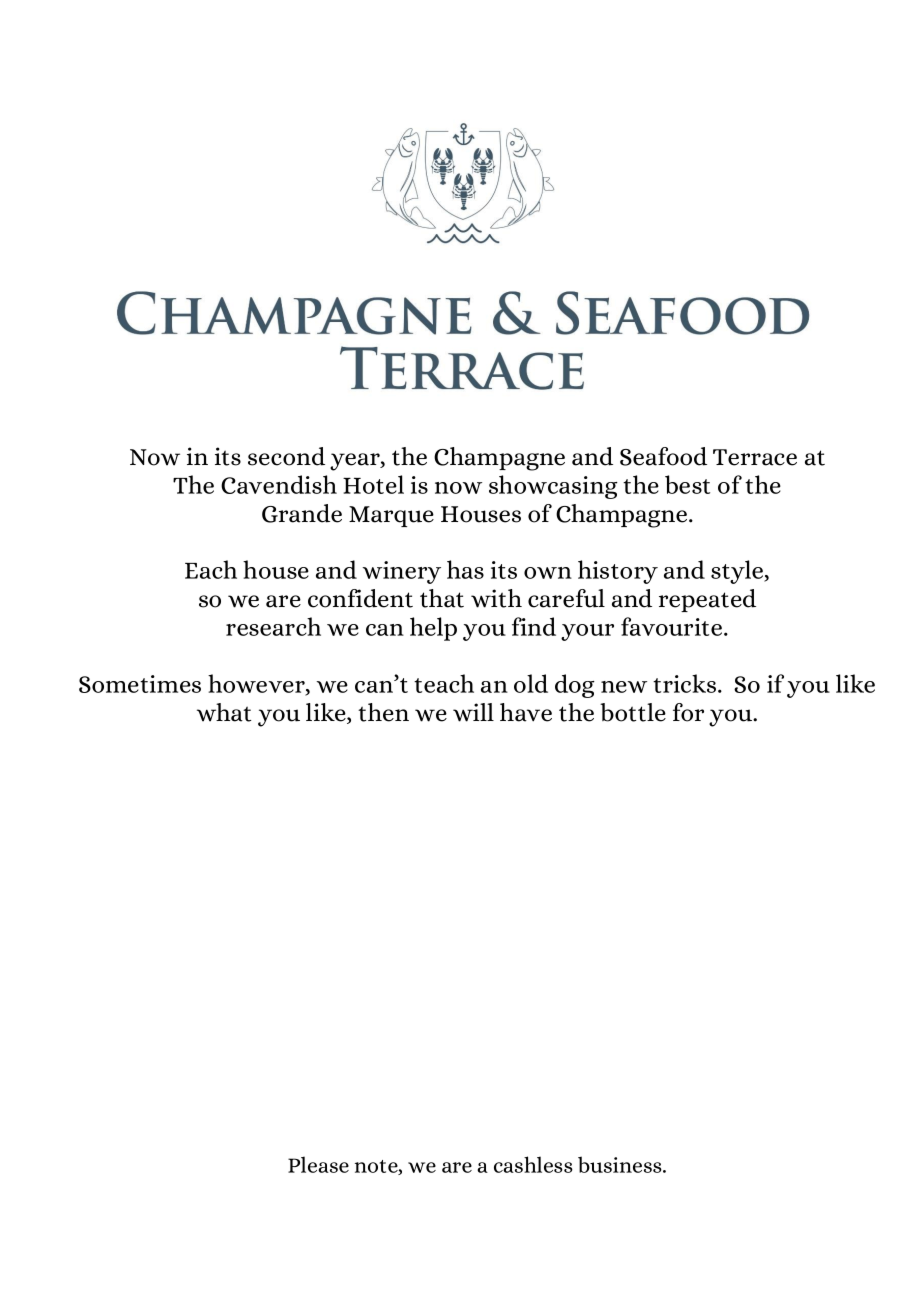 This page has width=924, height=1308. What do you see at coordinates (373, 484) in the page?
I see `Hotel` at bounding box center [373, 484].
